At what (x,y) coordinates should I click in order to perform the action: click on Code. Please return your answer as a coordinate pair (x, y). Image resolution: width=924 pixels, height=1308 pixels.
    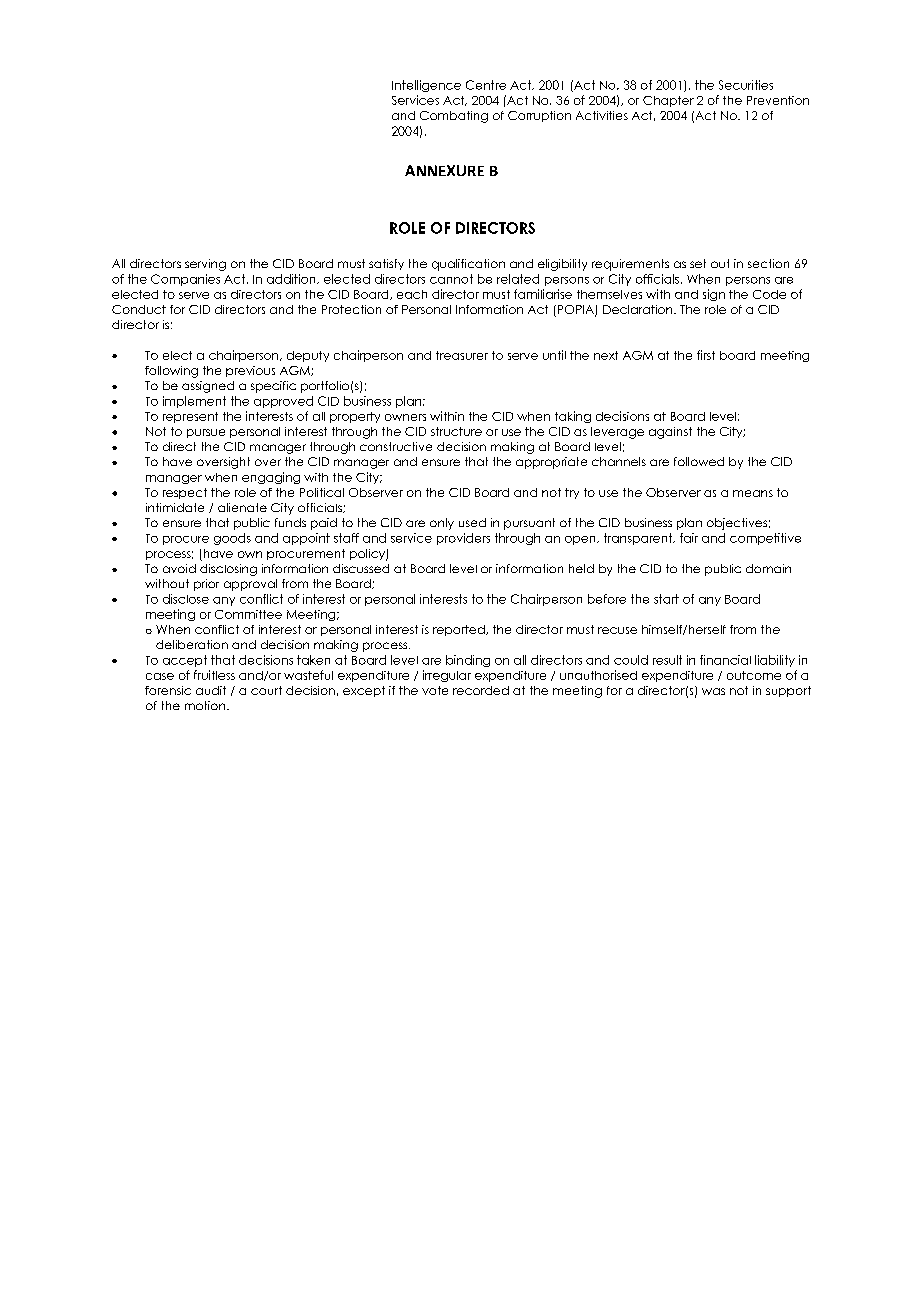
    Looking at the image, I should click on (769, 294).
